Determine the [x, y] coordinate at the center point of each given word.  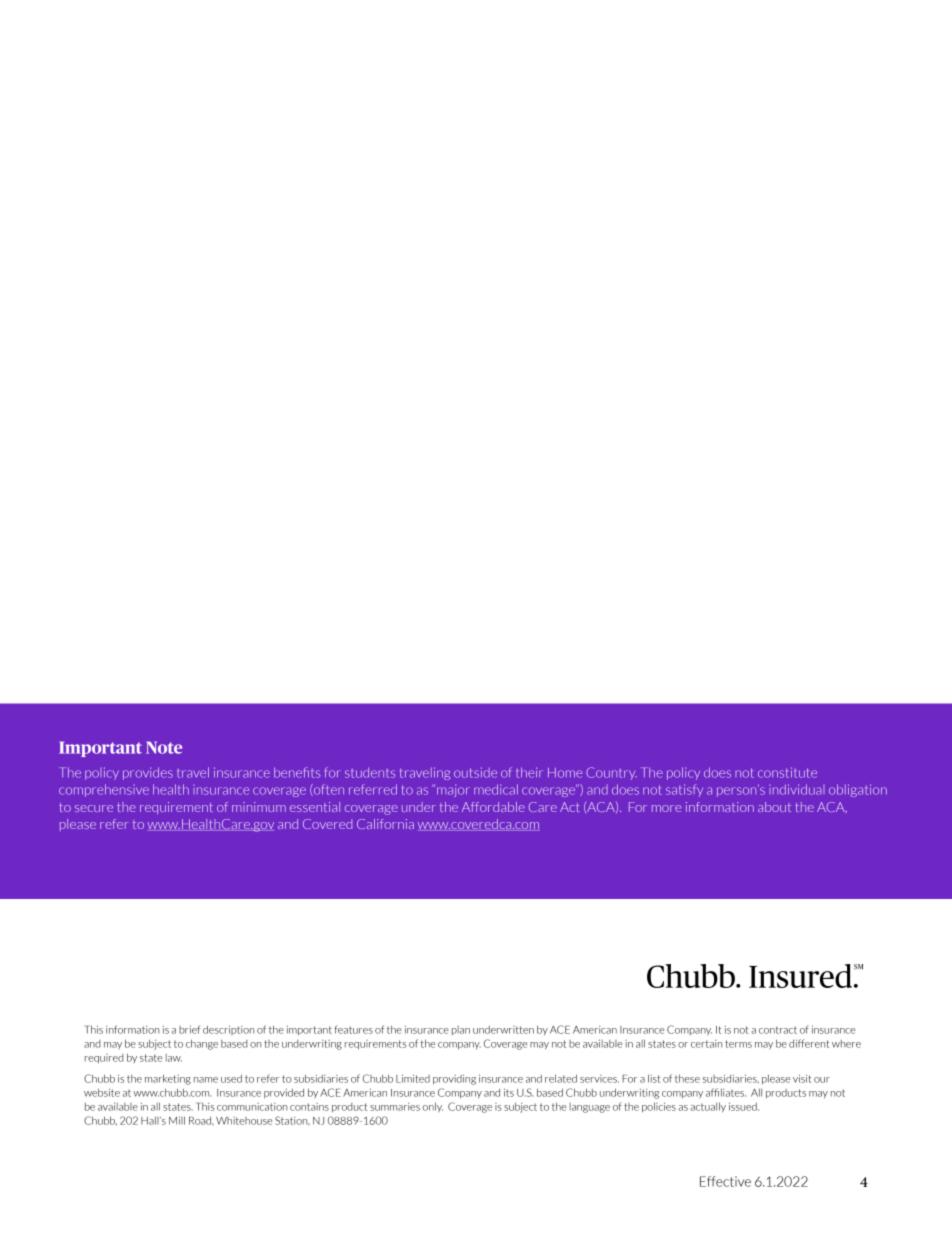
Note [164, 747]
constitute [787, 772]
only [433, 1107]
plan [461, 1030]
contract [778, 1030]
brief [190, 1029]
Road [201, 1121]
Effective [725, 1181]
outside [475, 772]
